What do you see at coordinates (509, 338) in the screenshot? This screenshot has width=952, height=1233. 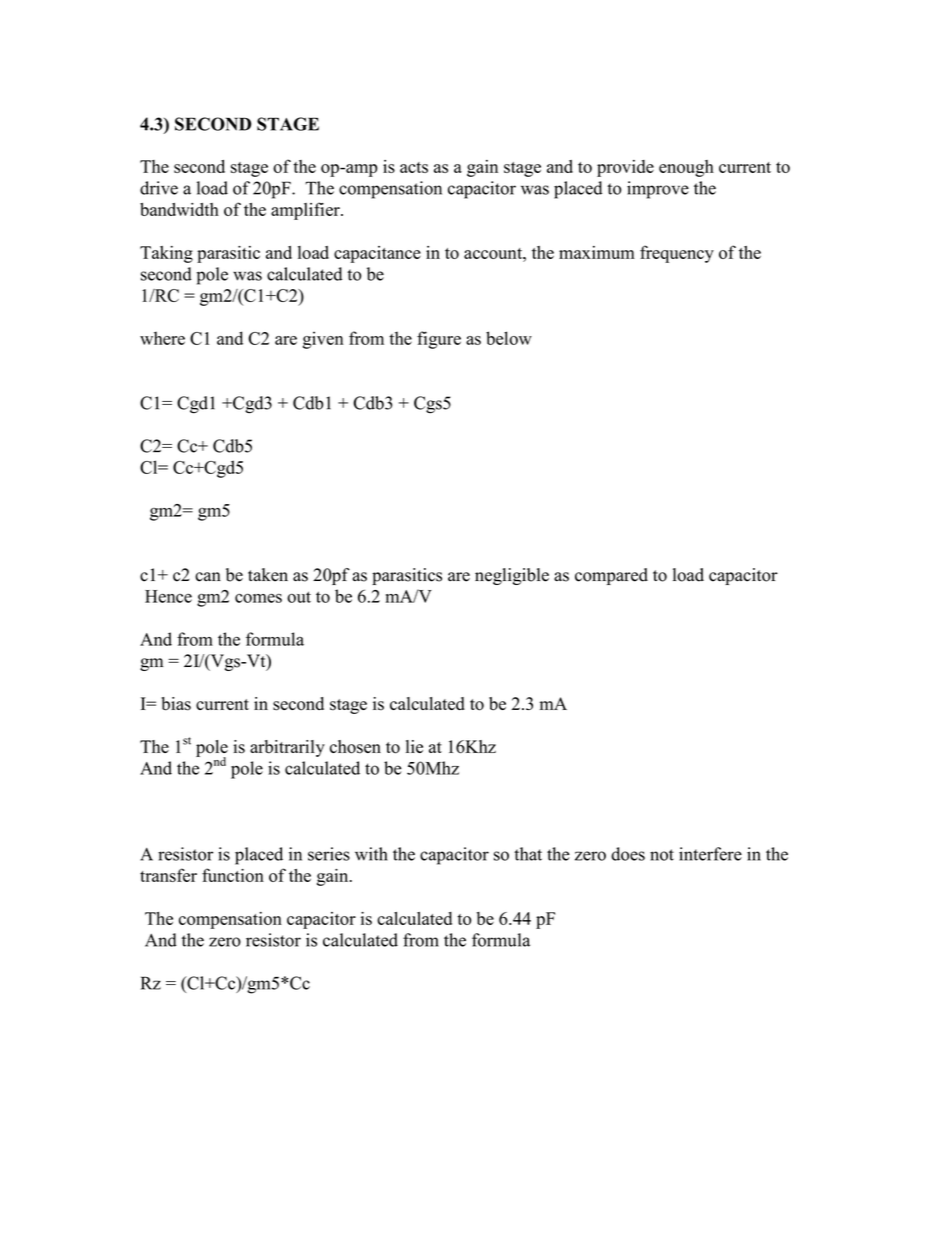 I see `below` at bounding box center [509, 338].
